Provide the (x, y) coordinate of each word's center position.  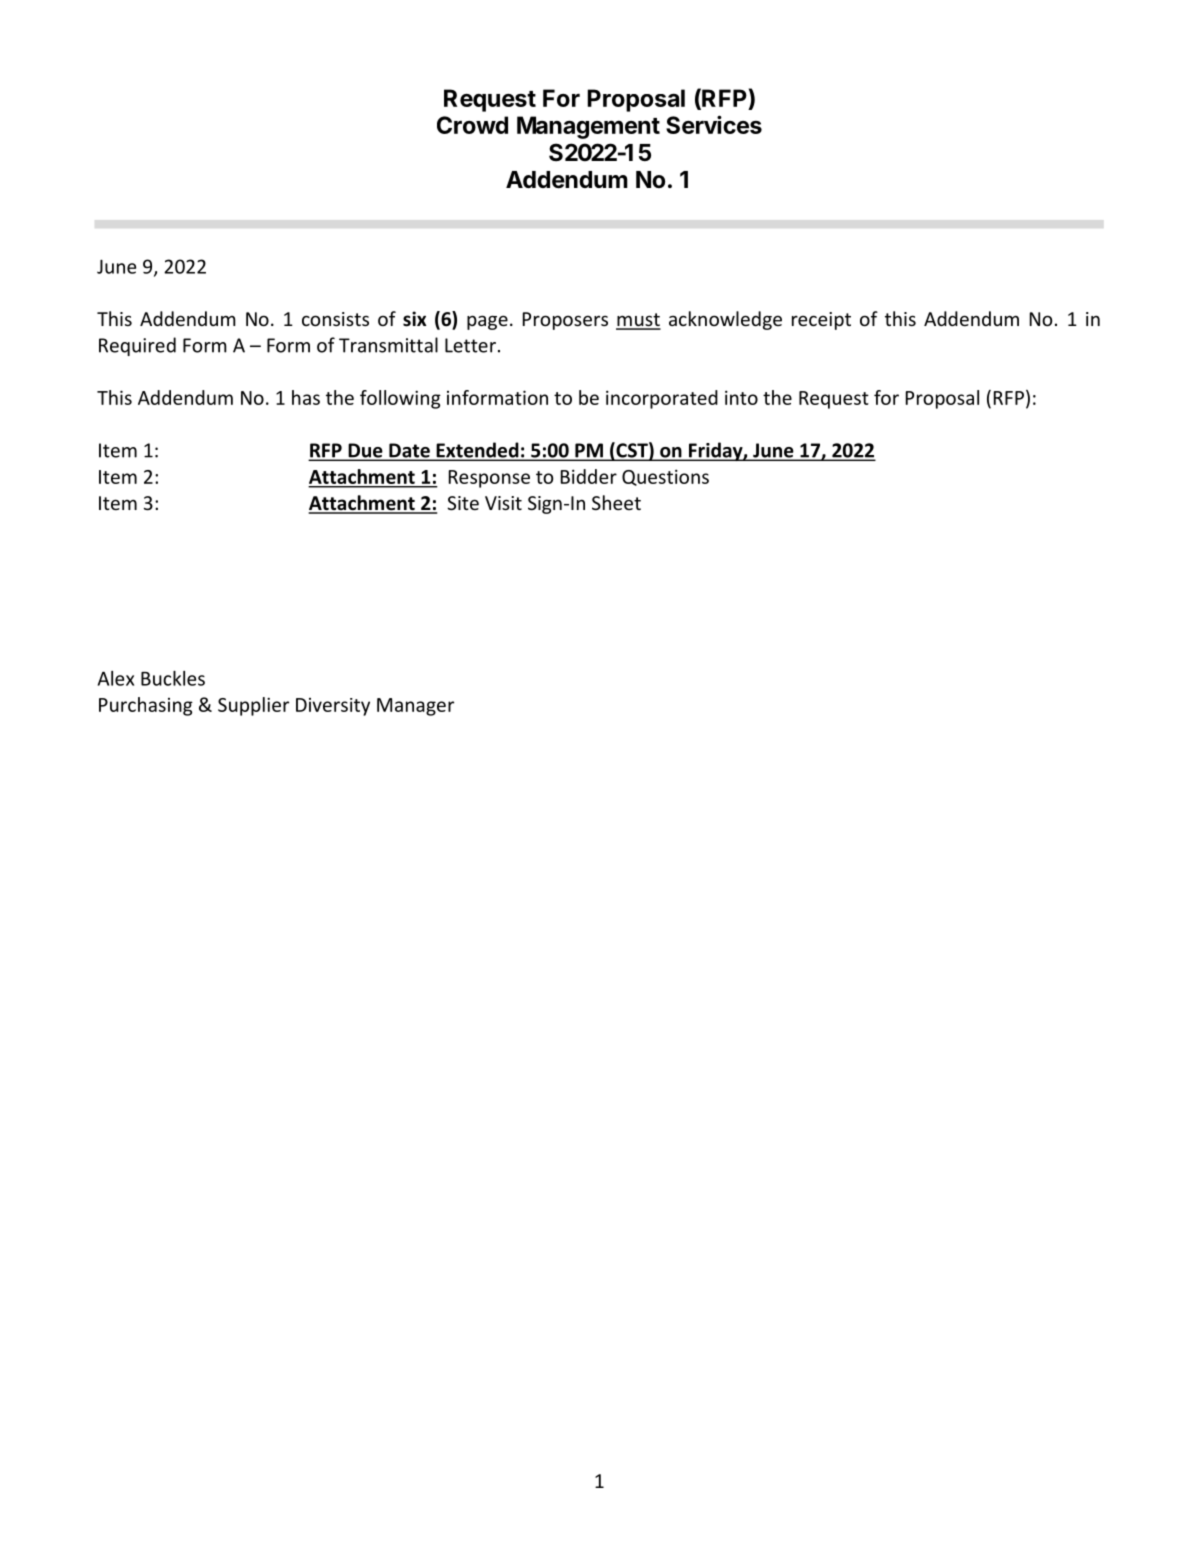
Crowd (472, 125)
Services (714, 124)
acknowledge (725, 320)
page (487, 322)
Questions (665, 477)
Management (588, 127)
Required (137, 346)
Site (463, 503)
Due (365, 451)
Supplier (253, 706)
